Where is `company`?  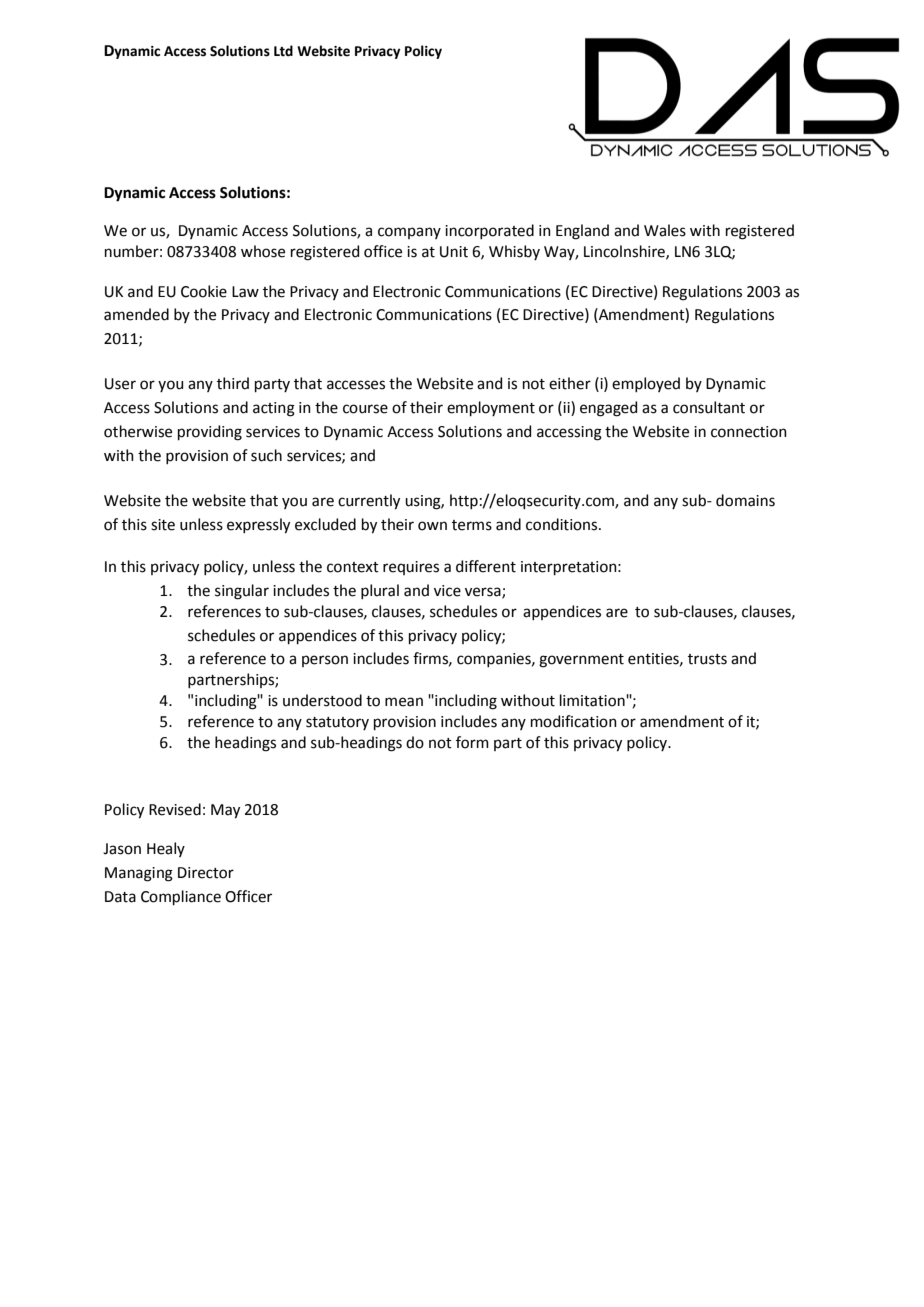 company is located at coordinates (409, 233).
